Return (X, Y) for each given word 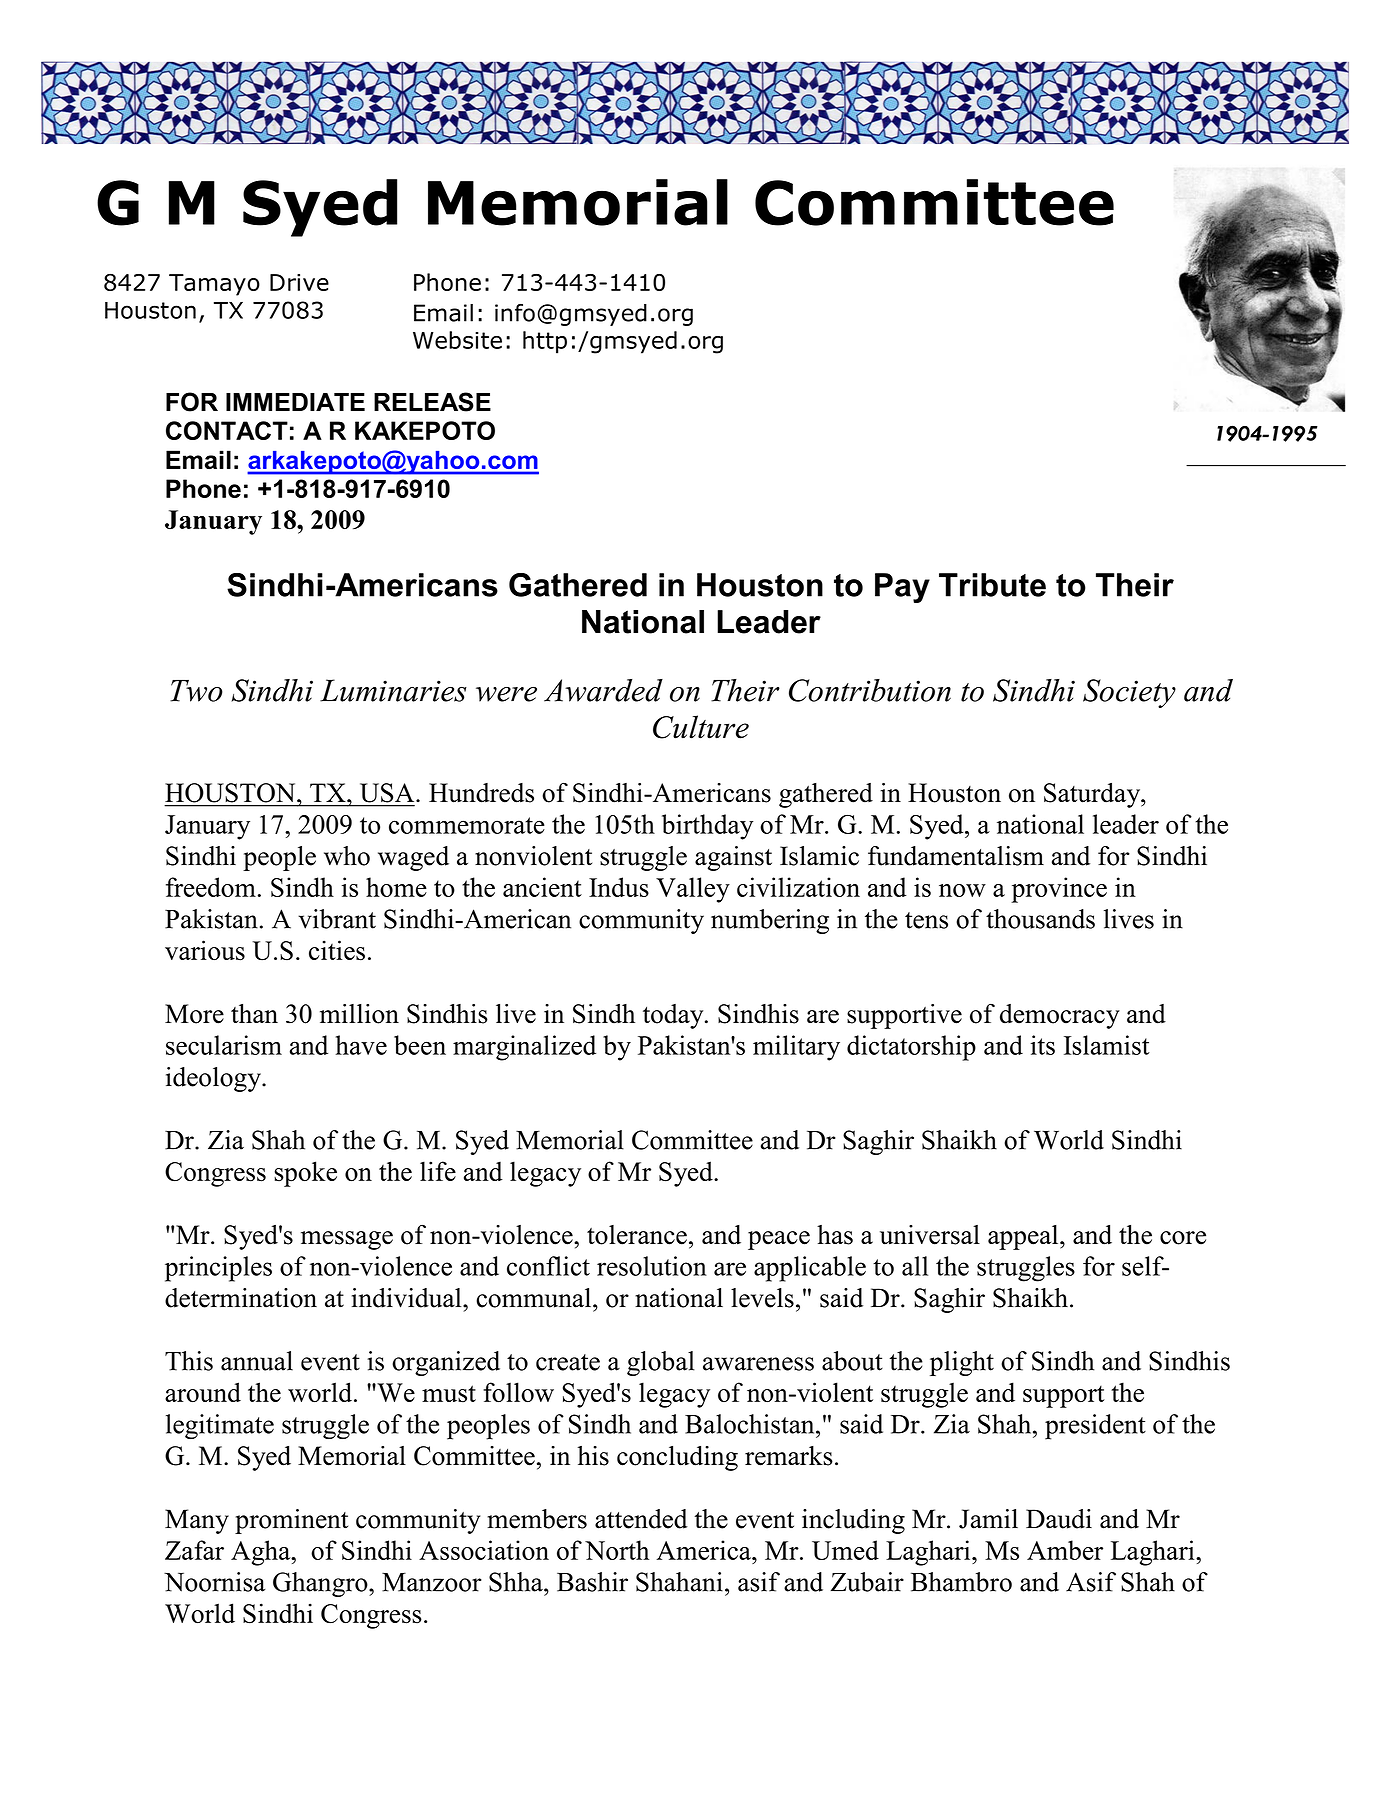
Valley (693, 890)
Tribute (992, 585)
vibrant (337, 919)
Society (1129, 693)
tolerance (637, 1235)
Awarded (603, 690)
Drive (299, 282)
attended (641, 1519)
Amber (1065, 1550)
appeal (1024, 1237)
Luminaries (393, 690)
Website (457, 340)
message (347, 1240)
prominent (291, 1521)
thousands (1040, 919)
